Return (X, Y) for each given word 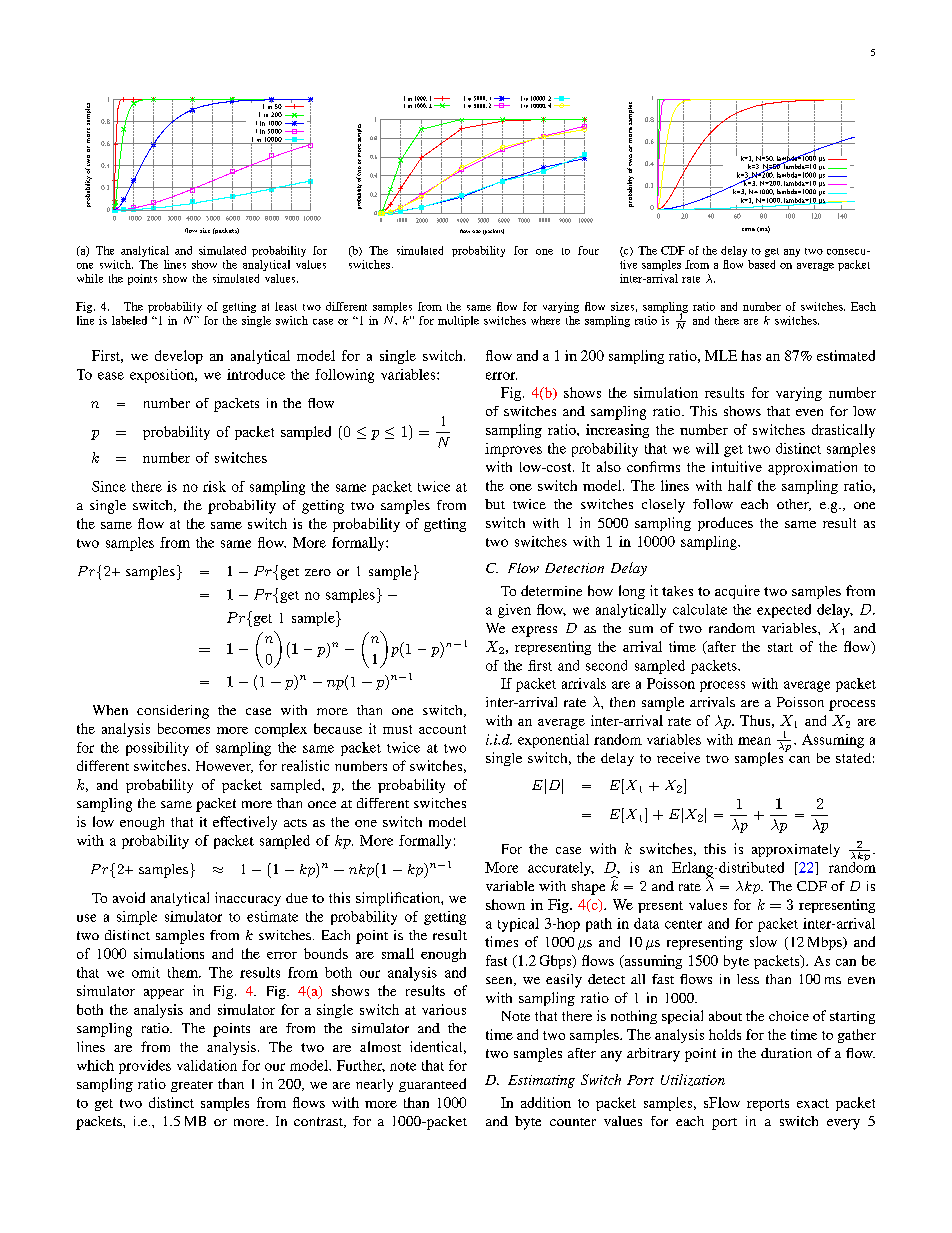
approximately (796, 850)
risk (214, 486)
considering (173, 712)
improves (513, 450)
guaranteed (432, 1085)
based (761, 264)
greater (192, 1086)
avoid (129, 897)
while (90, 278)
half (740, 485)
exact (813, 1103)
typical (518, 925)
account (442, 729)
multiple (458, 321)
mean (754, 741)
